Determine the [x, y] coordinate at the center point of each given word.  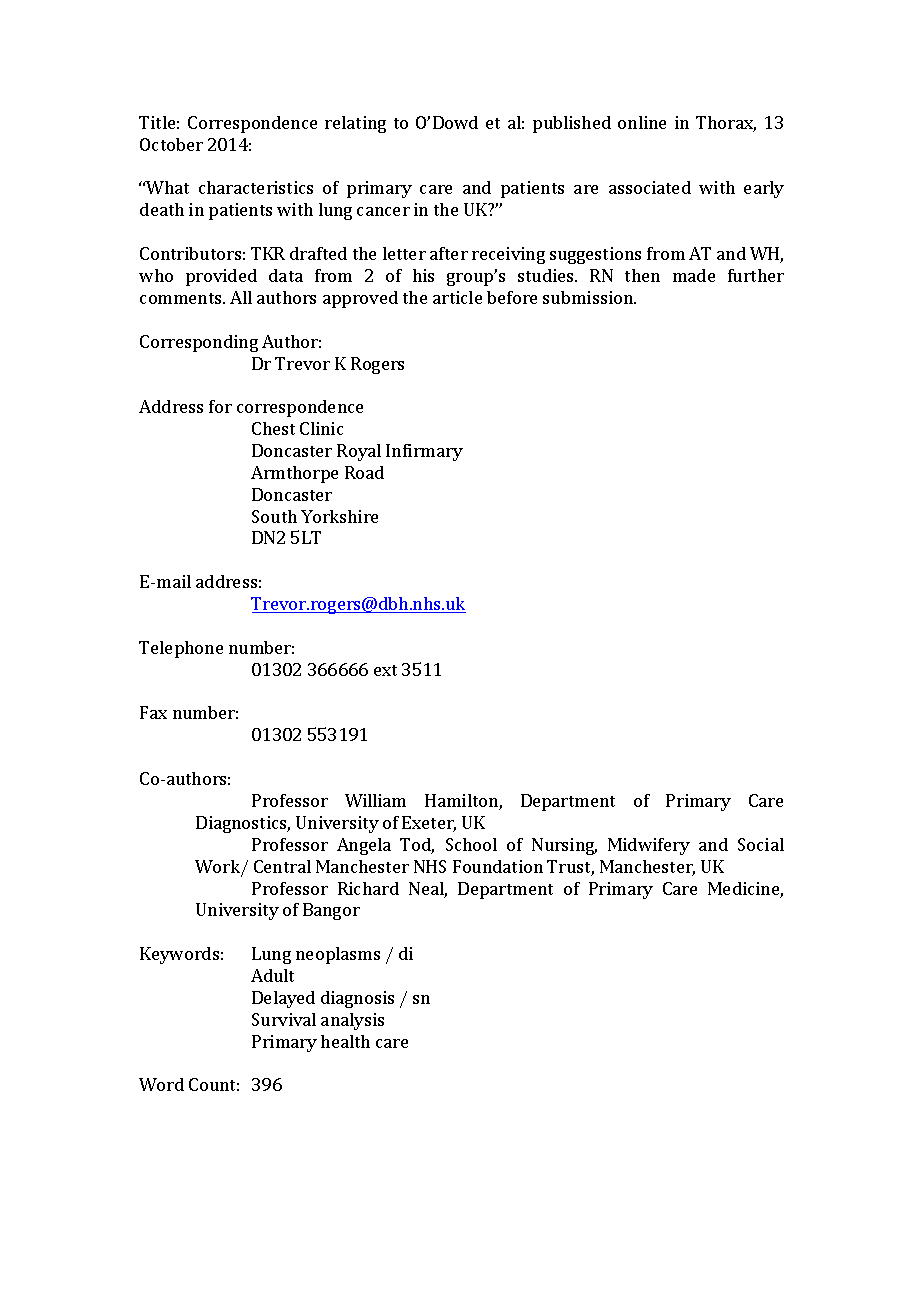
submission [589, 297]
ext [385, 670]
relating [355, 124]
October [171, 144]
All [241, 297]
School [471, 844]
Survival [284, 1019]
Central [282, 866]
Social [761, 844]
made [694, 275]
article [457, 297]
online [642, 122]
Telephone [181, 649]
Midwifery [649, 846]
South [274, 516]
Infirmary [424, 452]
